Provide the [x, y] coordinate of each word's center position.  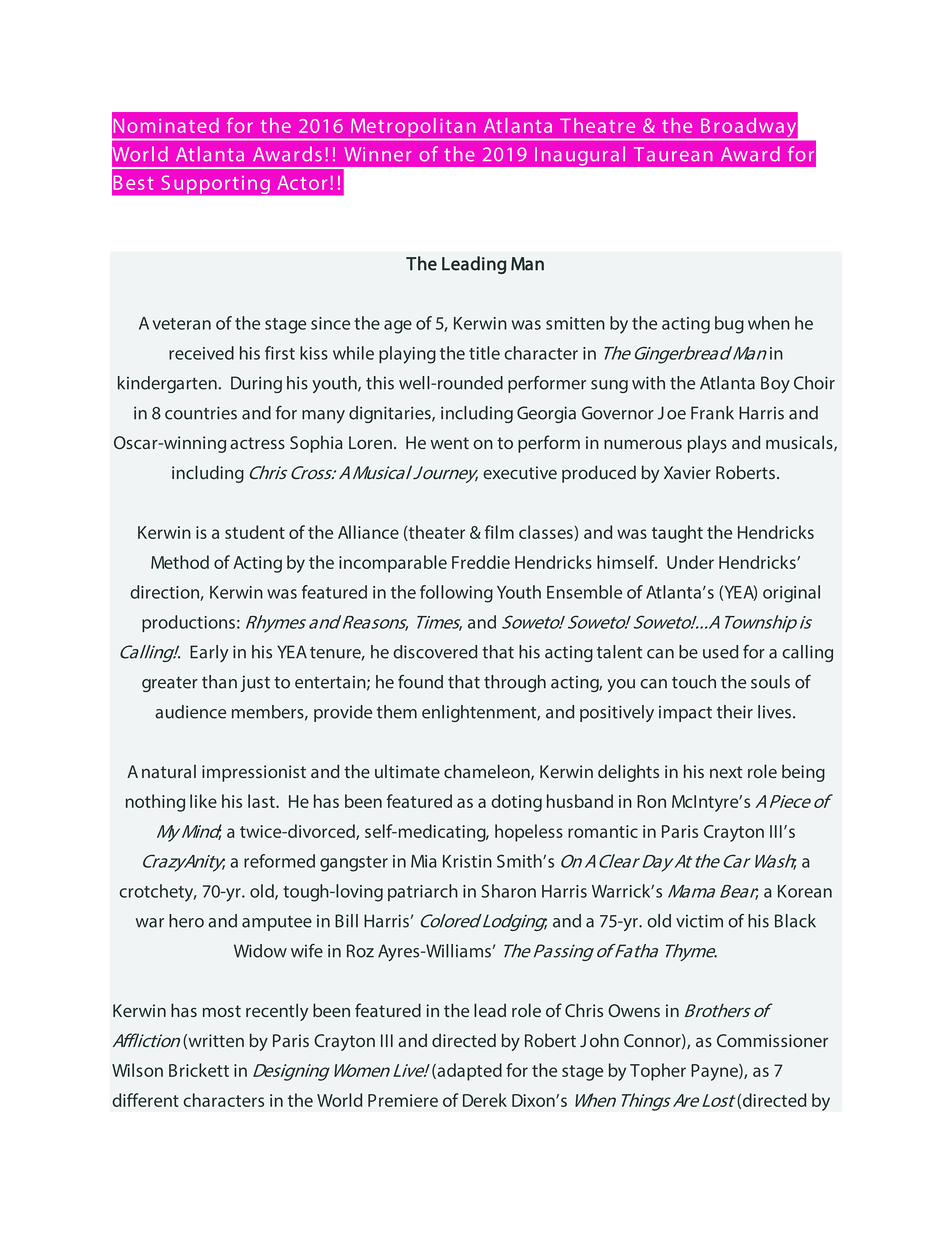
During [256, 384]
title [484, 353]
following [456, 594]
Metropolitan [413, 127]
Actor [302, 183]
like [203, 801]
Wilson [137, 1070]
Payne [715, 1072]
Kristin [467, 861]
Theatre [597, 125]
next [726, 772]
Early [209, 653]
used [720, 652]
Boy [775, 384]
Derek [485, 1100]
